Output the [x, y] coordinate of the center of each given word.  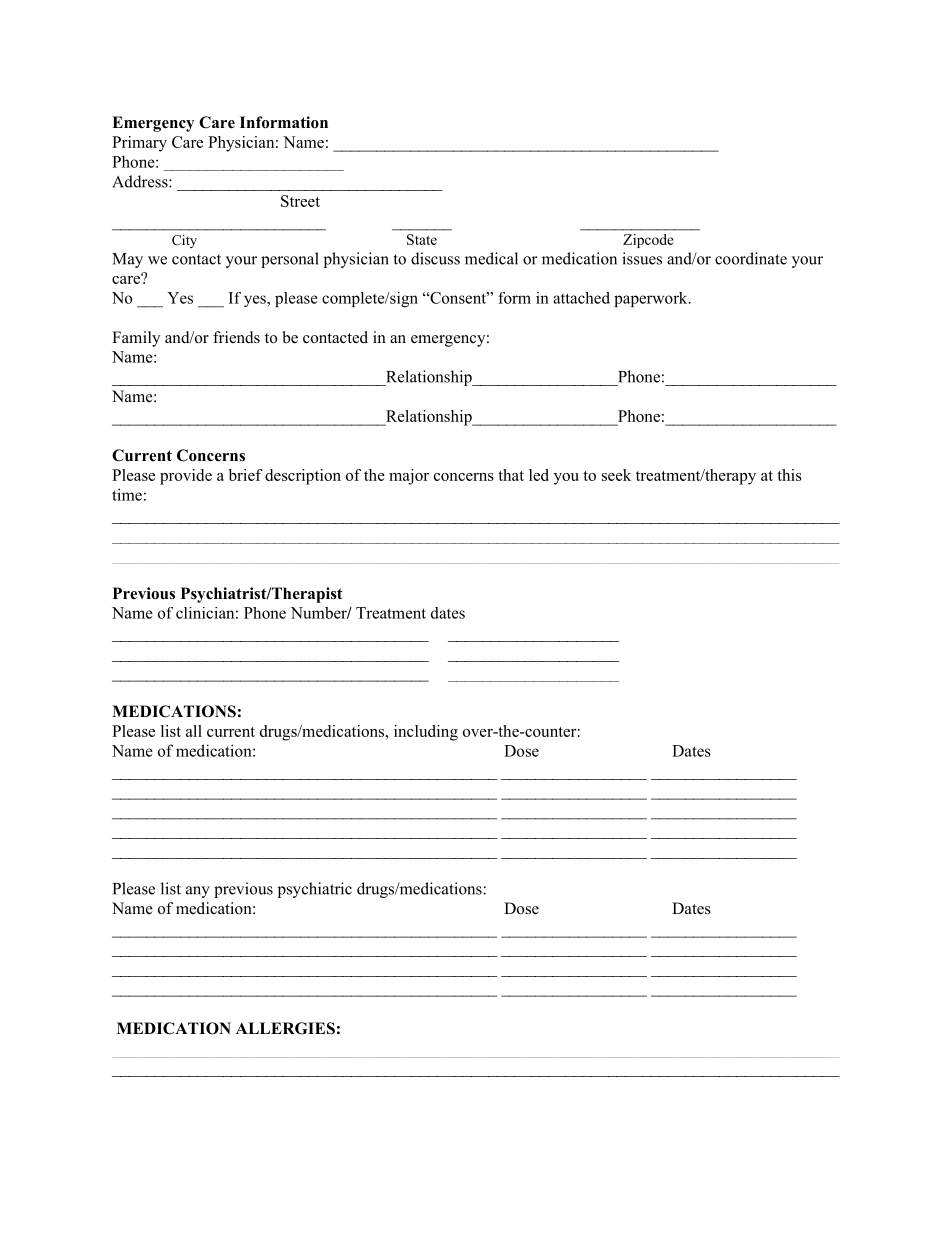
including [426, 733]
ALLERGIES [285, 1028]
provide [186, 477]
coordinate [751, 258]
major [409, 477]
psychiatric [315, 890]
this [789, 475]
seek [616, 475]
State [422, 239]
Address [141, 181]
